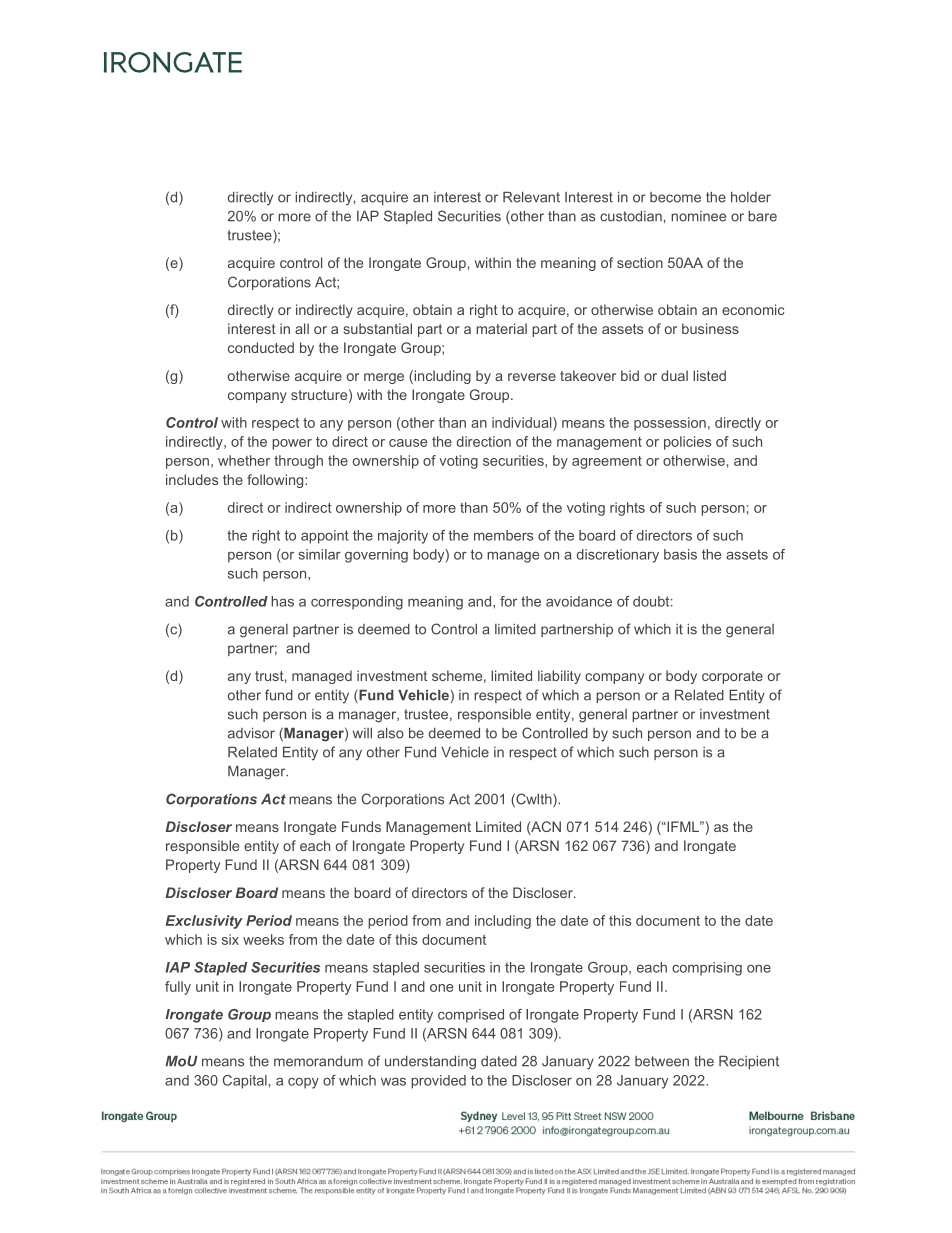  What do you see at coordinates (302, 328) in the page?
I see `all` at bounding box center [302, 328].
